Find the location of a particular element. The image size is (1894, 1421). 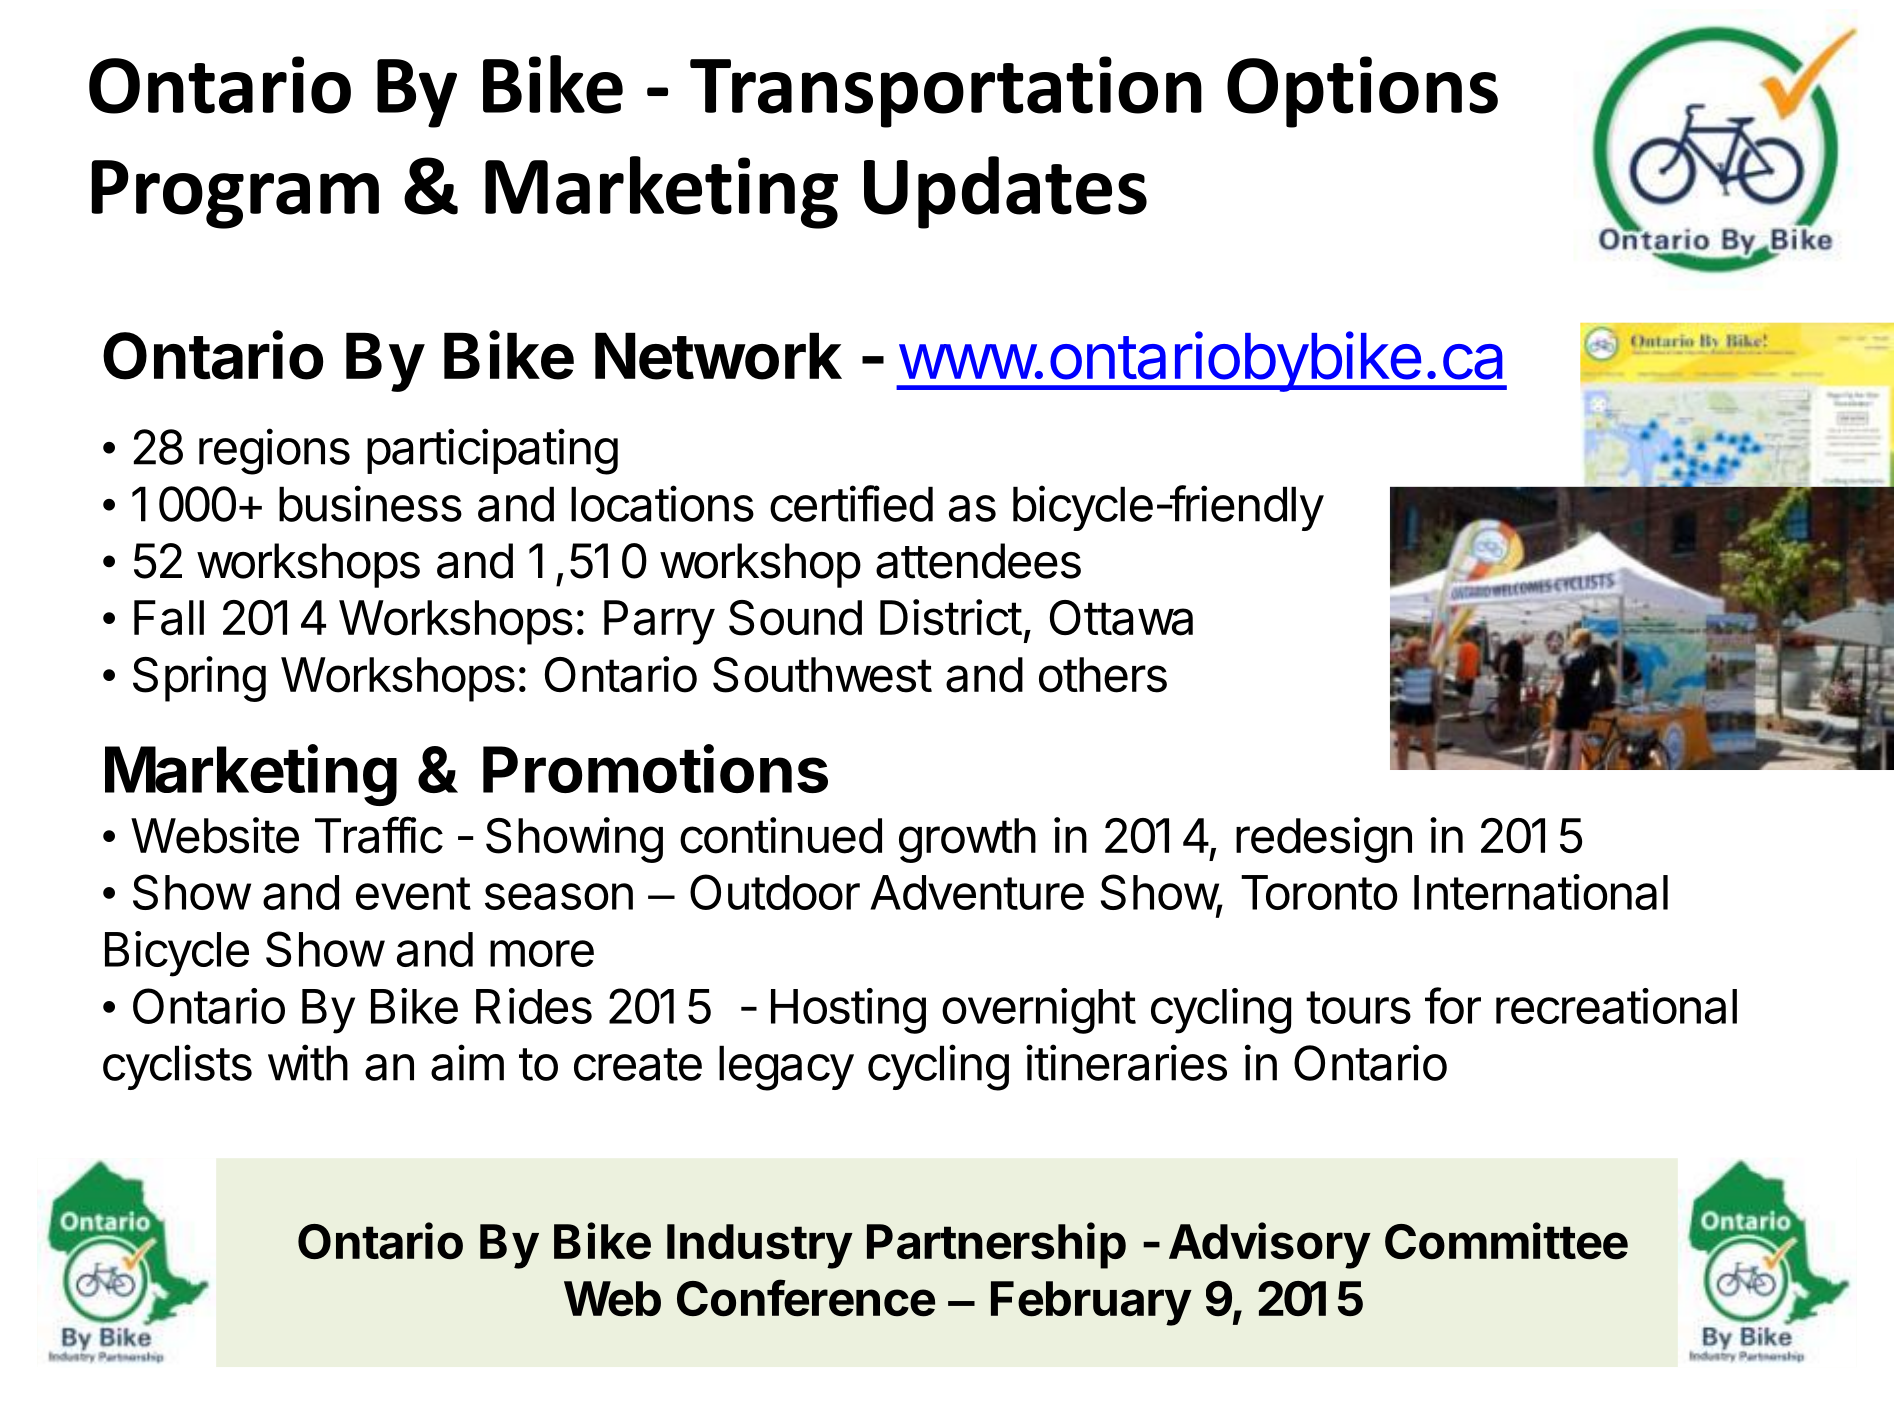

Conference is located at coordinates (806, 1298).
